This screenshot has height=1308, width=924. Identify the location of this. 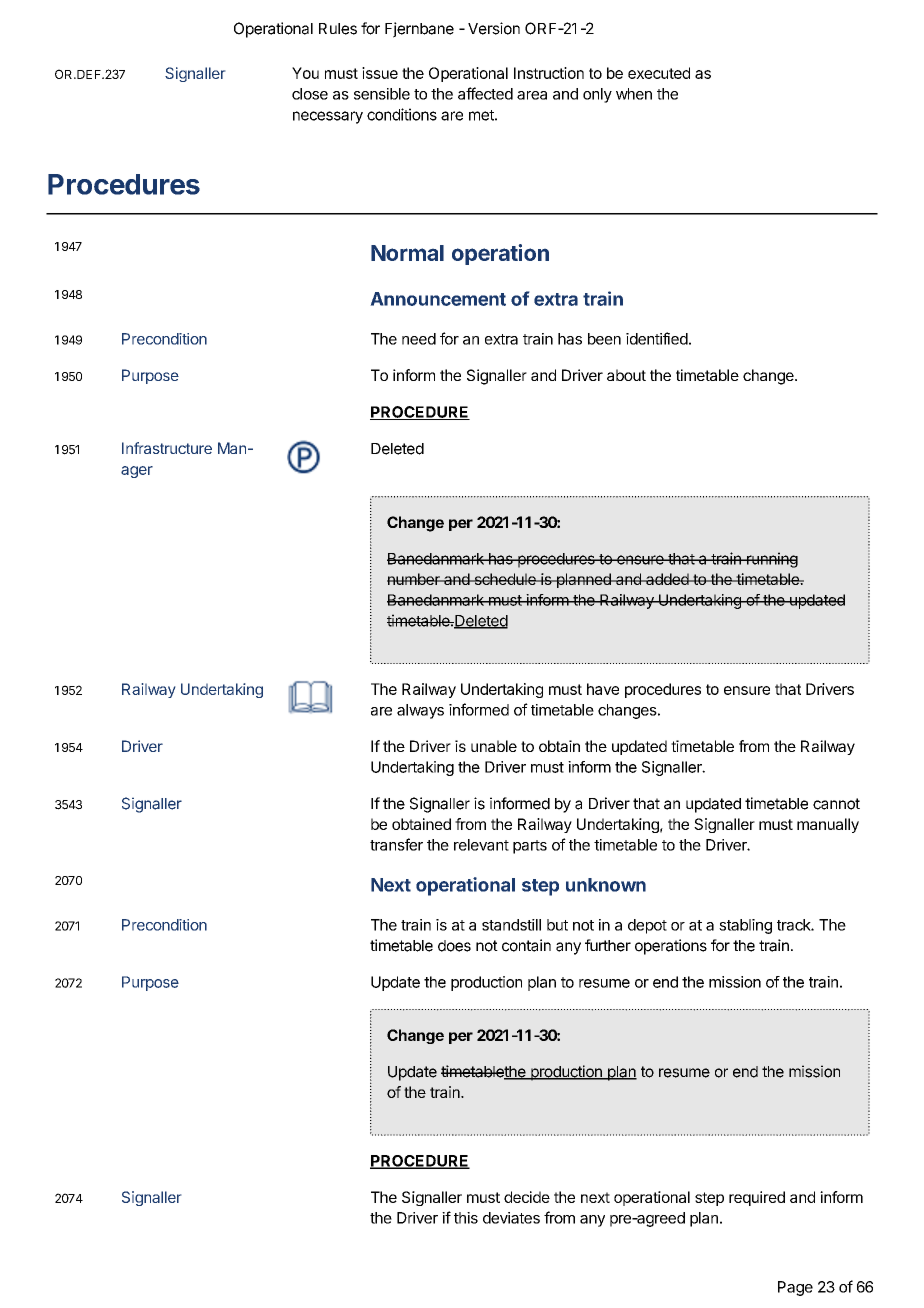
(466, 1218).
